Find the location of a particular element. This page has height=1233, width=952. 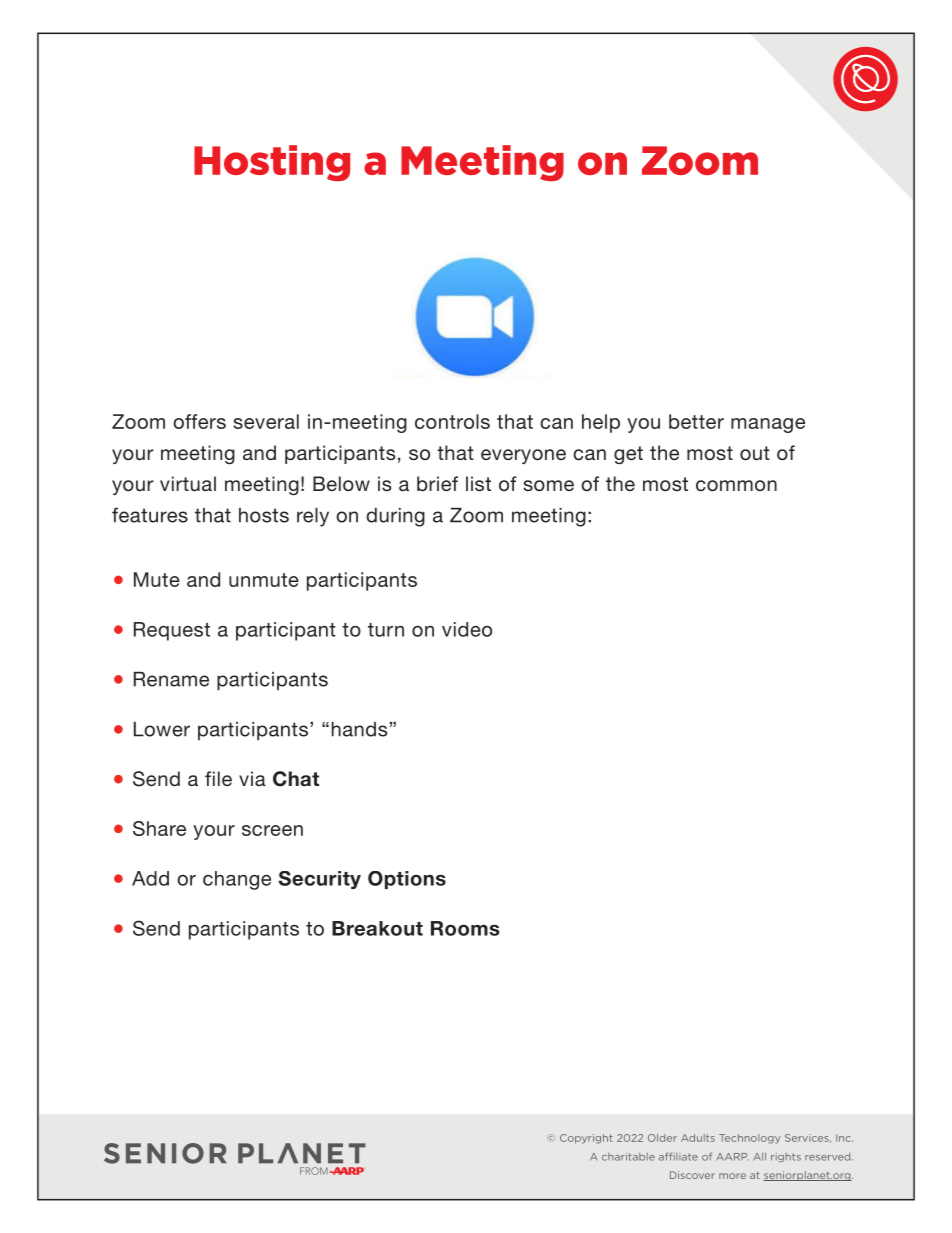

Breakout is located at coordinates (377, 928).
